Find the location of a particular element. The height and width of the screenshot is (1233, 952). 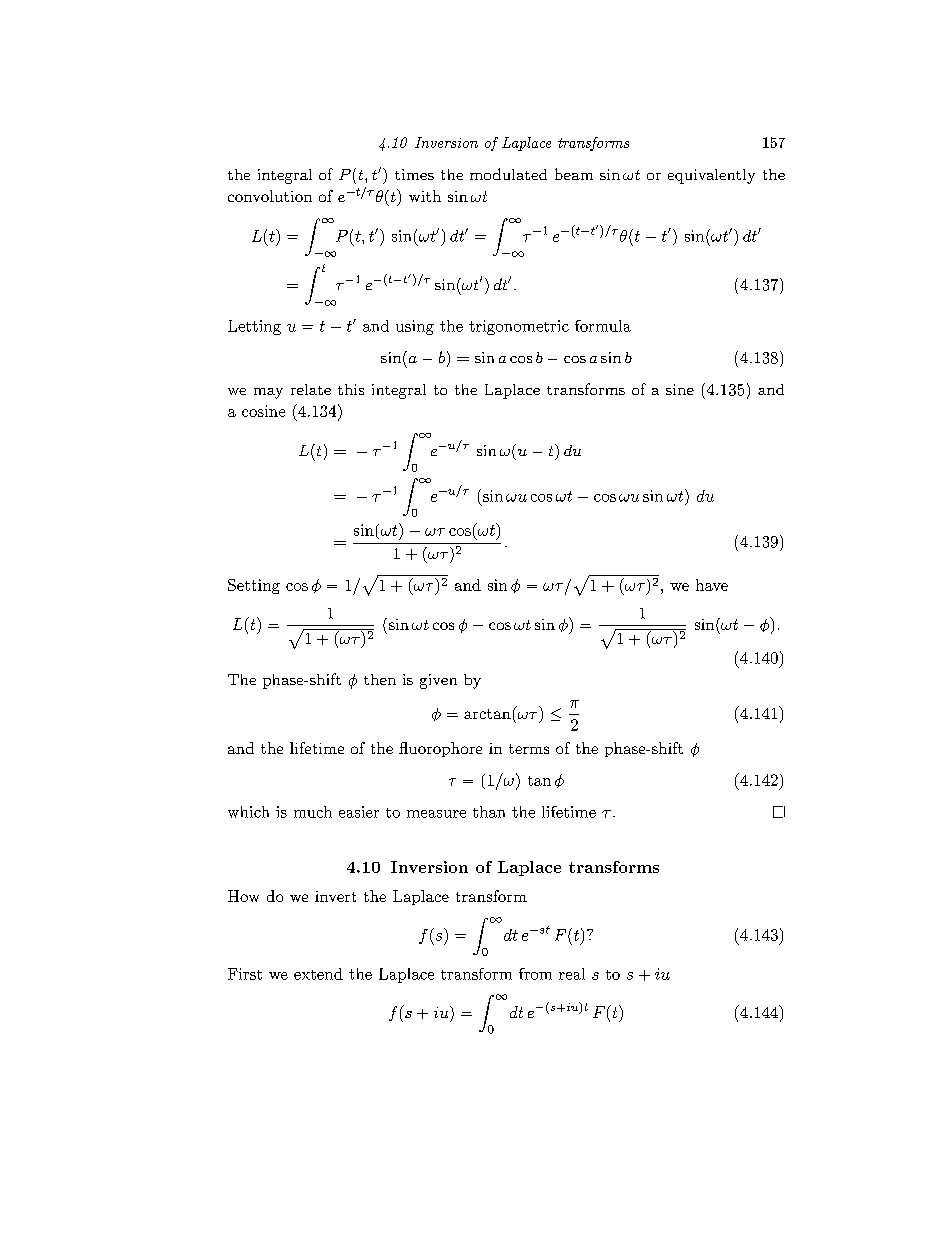

extend is located at coordinates (318, 974).
